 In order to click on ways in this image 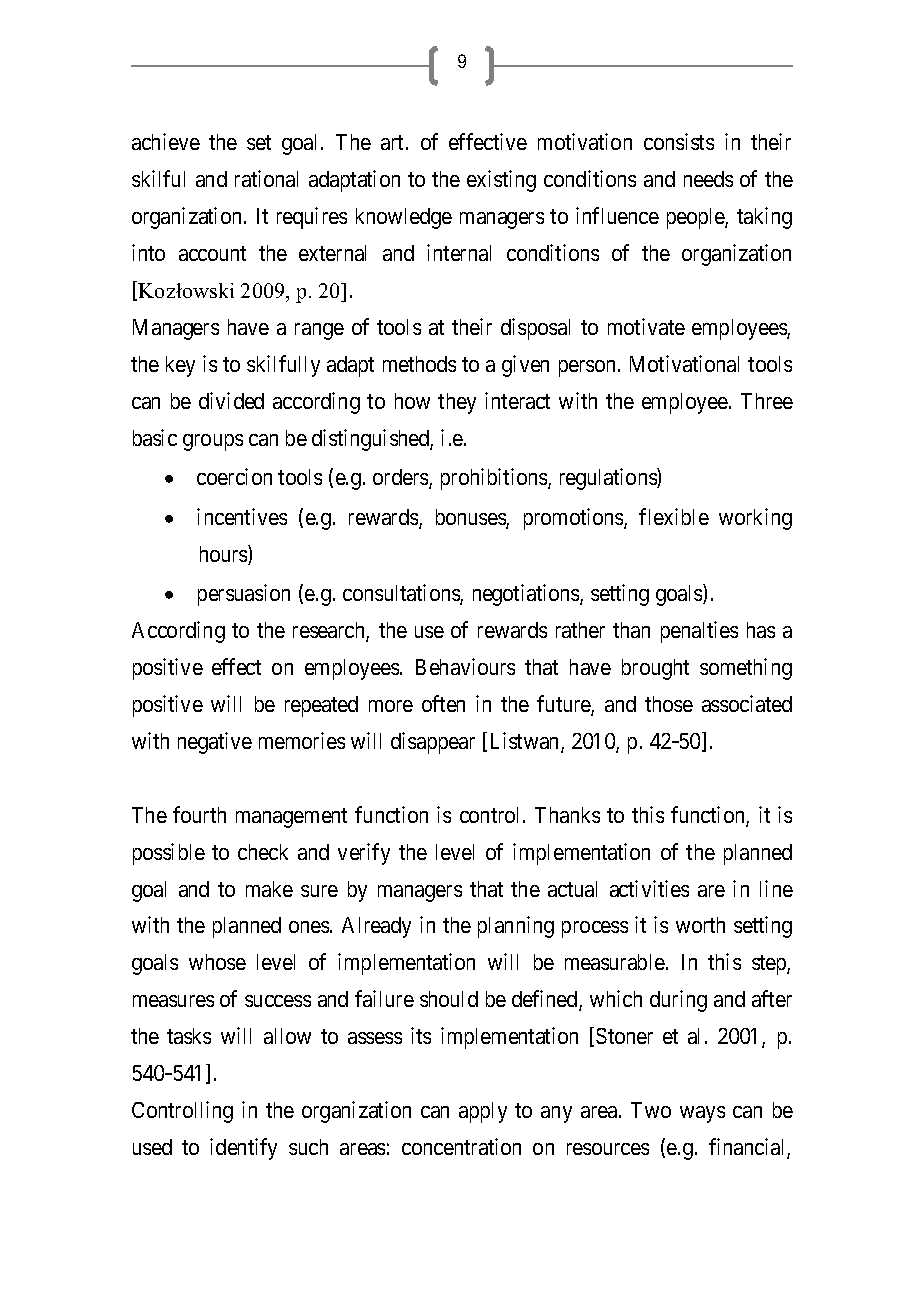, I will do `click(702, 1114)`.
